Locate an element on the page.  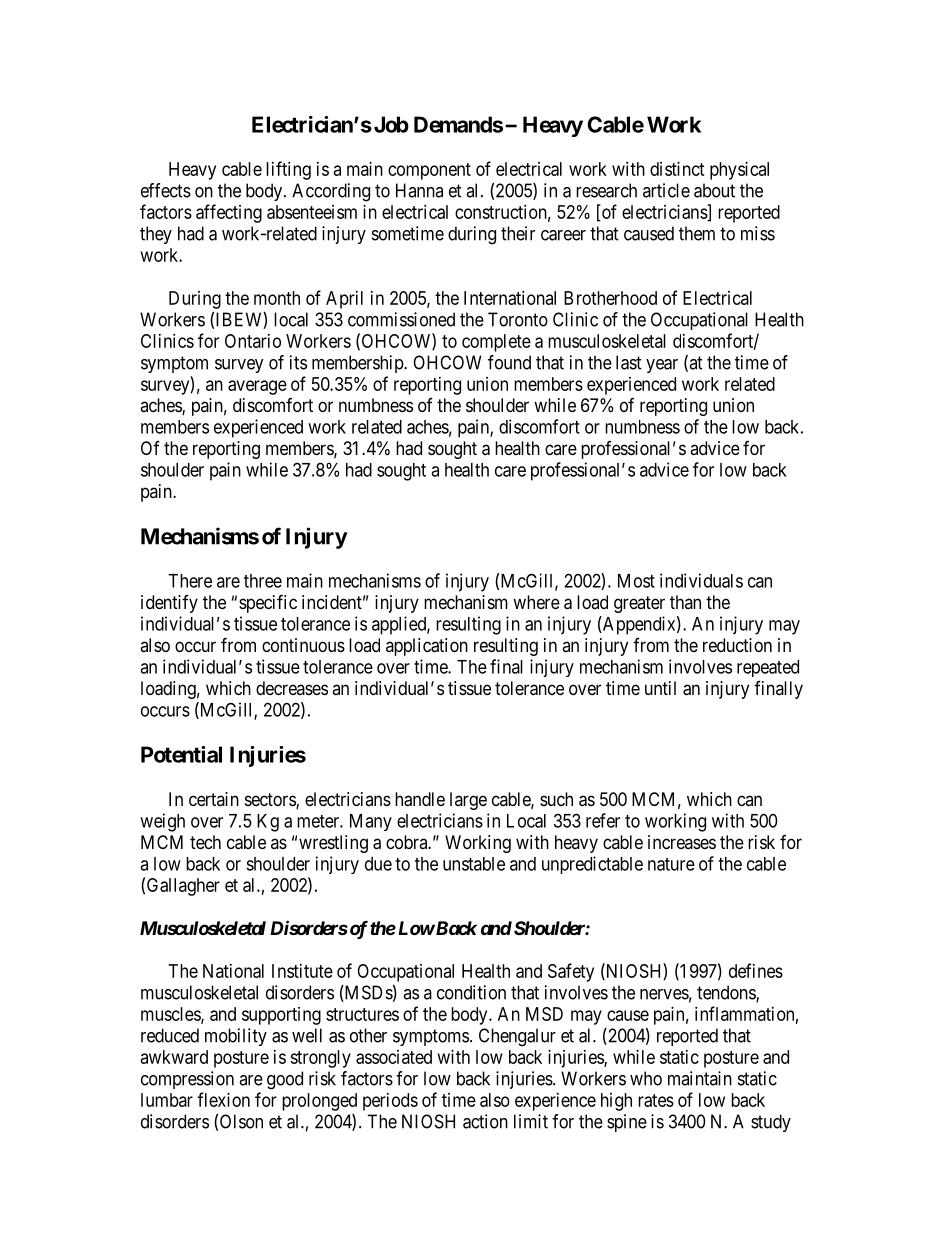
component is located at coordinates (429, 171).
